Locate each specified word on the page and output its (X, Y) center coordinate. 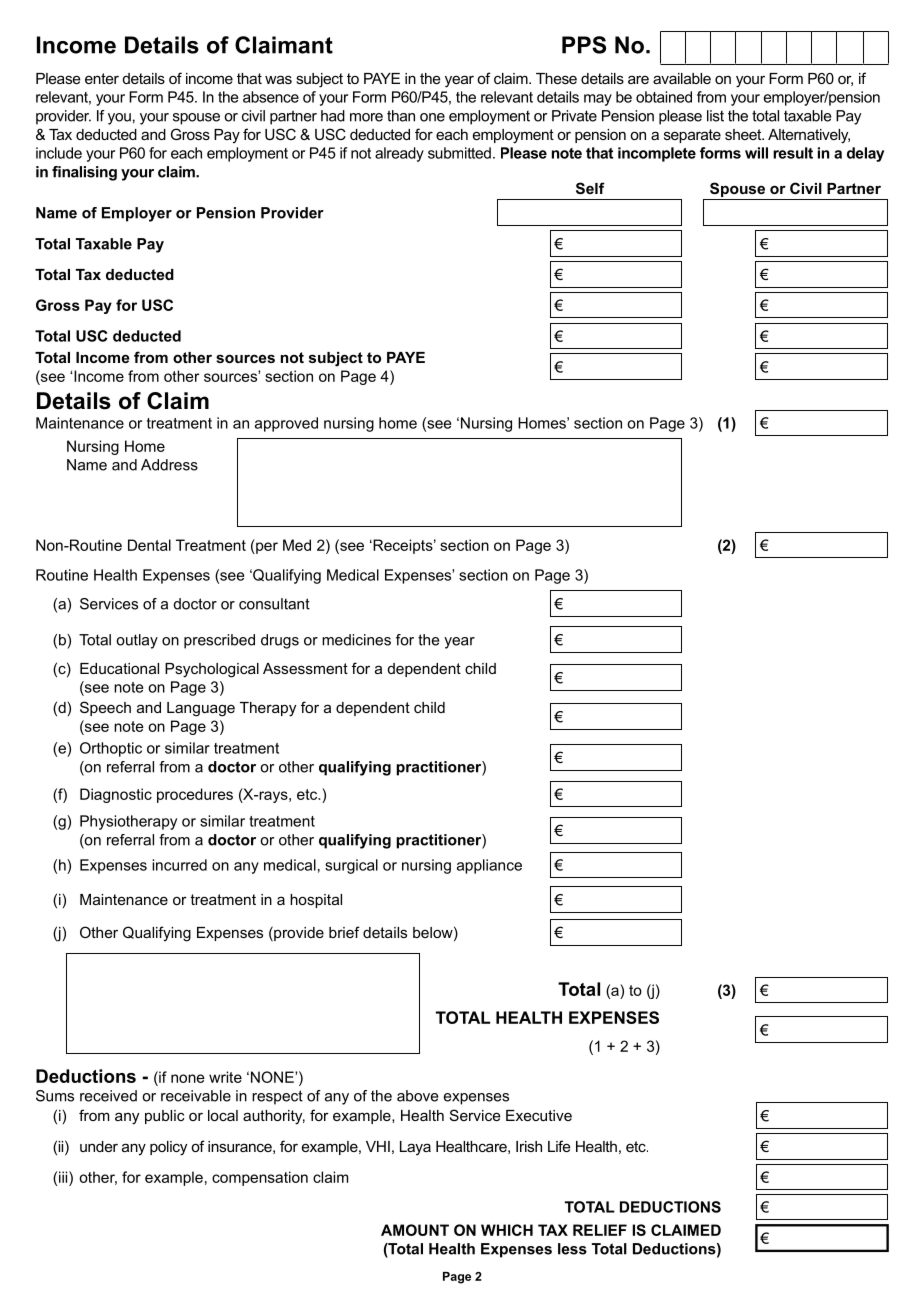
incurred (179, 865)
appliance (489, 866)
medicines (356, 640)
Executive (539, 1115)
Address (169, 465)
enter (102, 78)
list (715, 116)
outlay (137, 641)
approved (286, 424)
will (756, 153)
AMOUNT (415, 1230)
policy (168, 1148)
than (401, 116)
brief (344, 932)
